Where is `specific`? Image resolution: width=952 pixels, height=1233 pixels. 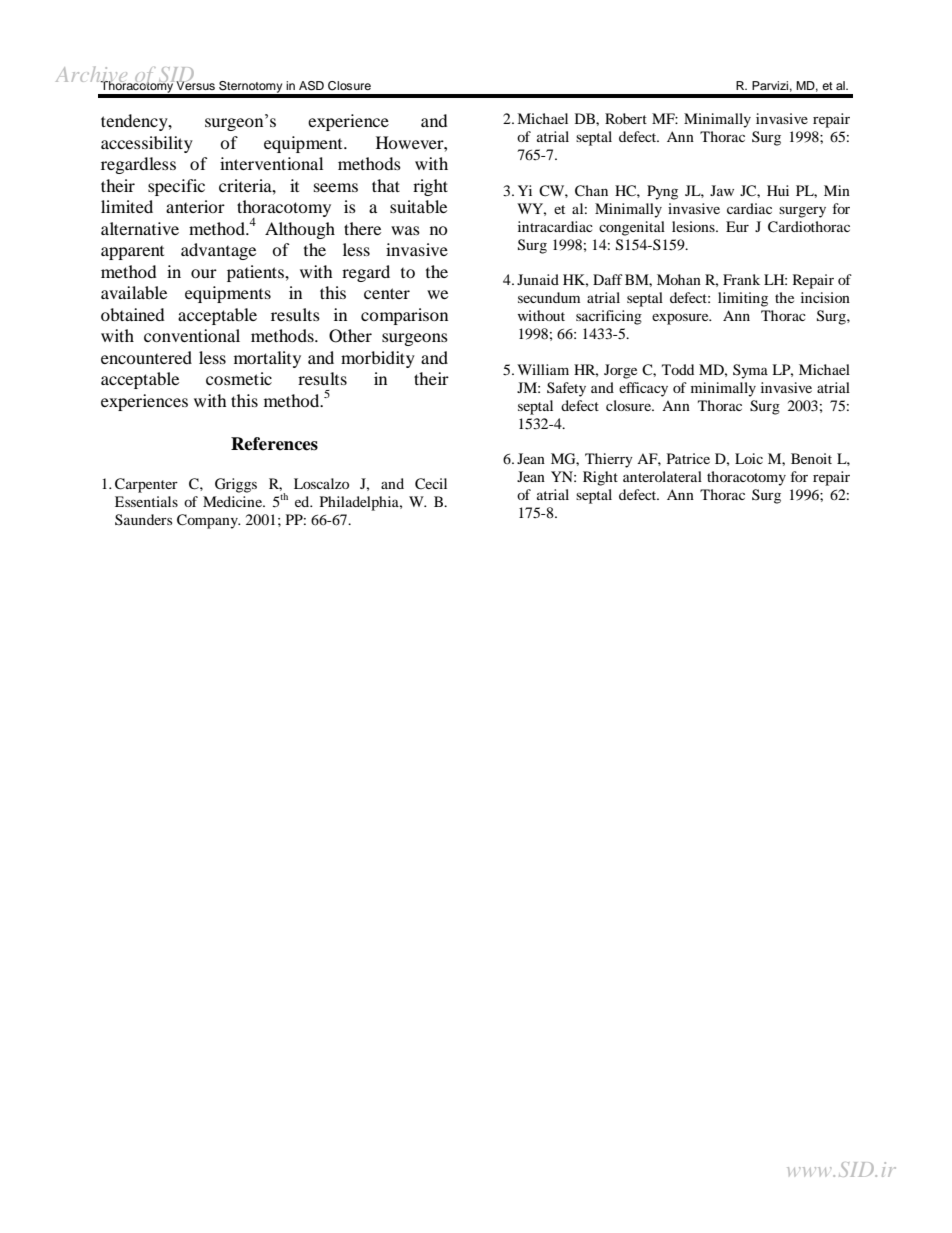 specific is located at coordinates (176, 187).
